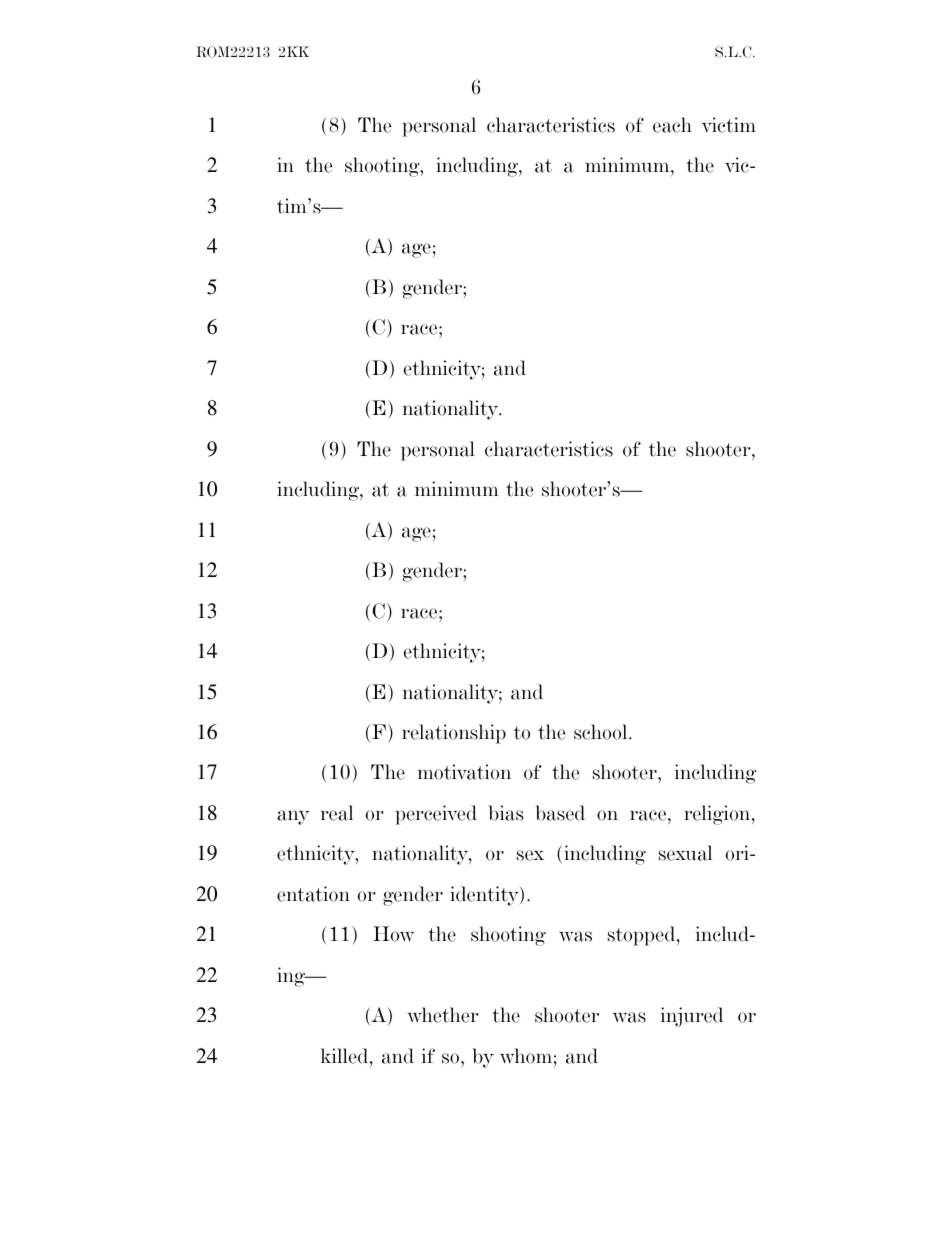  I want to click on whether, so click(443, 1015).
